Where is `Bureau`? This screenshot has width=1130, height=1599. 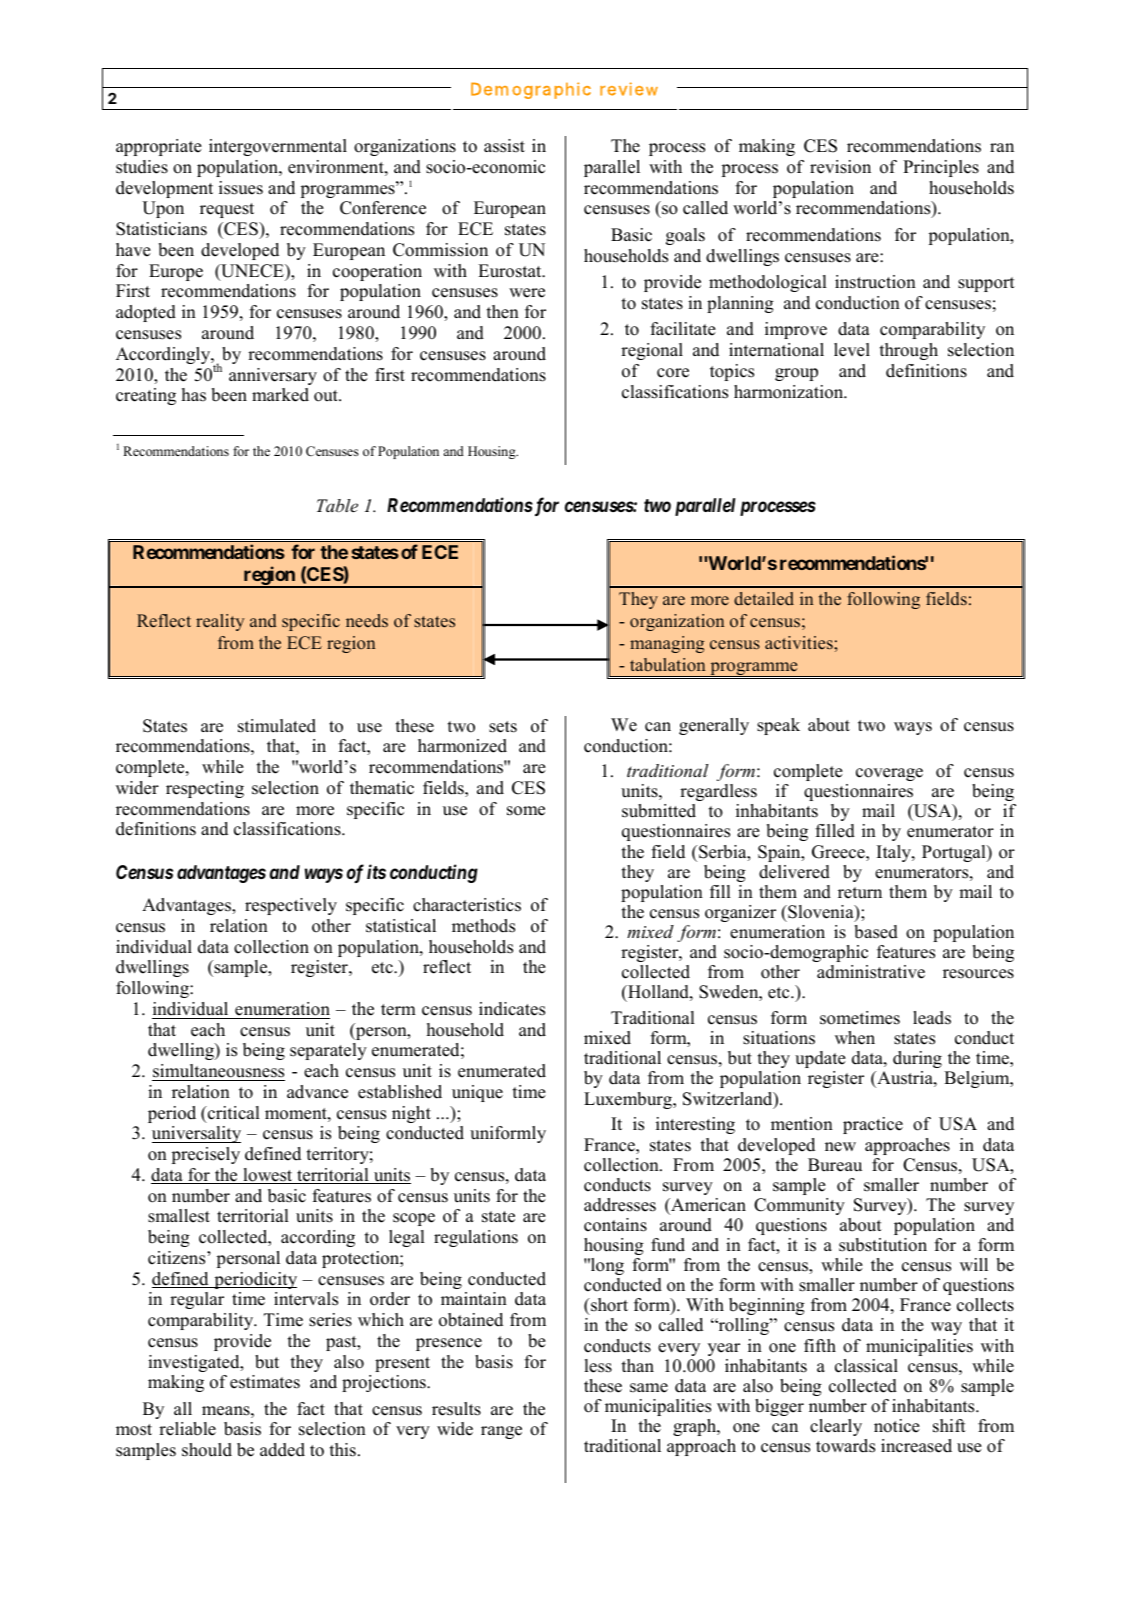
Bureau is located at coordinates (835, 1165).
